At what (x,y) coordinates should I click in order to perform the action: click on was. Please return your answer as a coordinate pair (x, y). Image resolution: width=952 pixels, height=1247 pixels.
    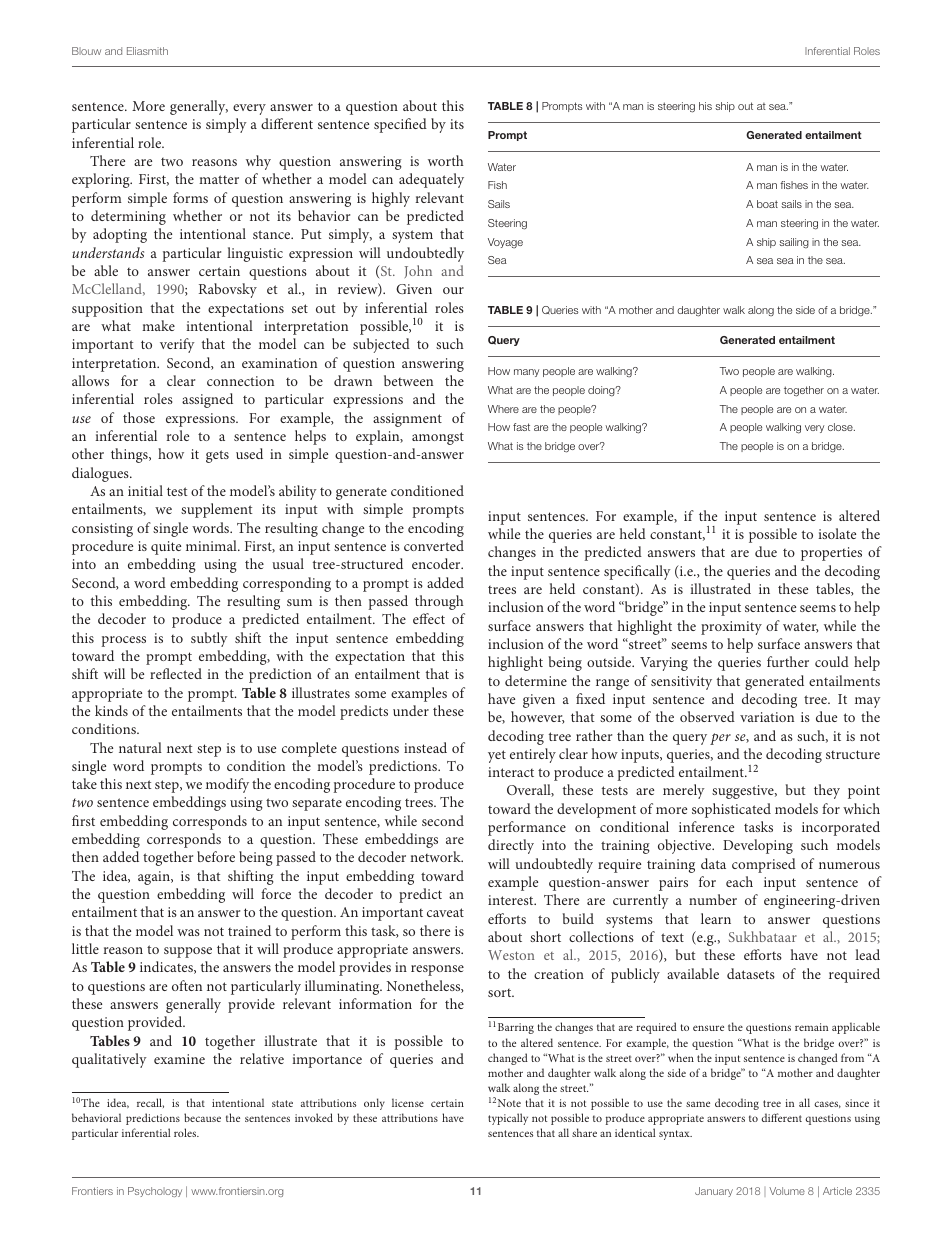
    Looking at the image, I should click on (188, 932).
